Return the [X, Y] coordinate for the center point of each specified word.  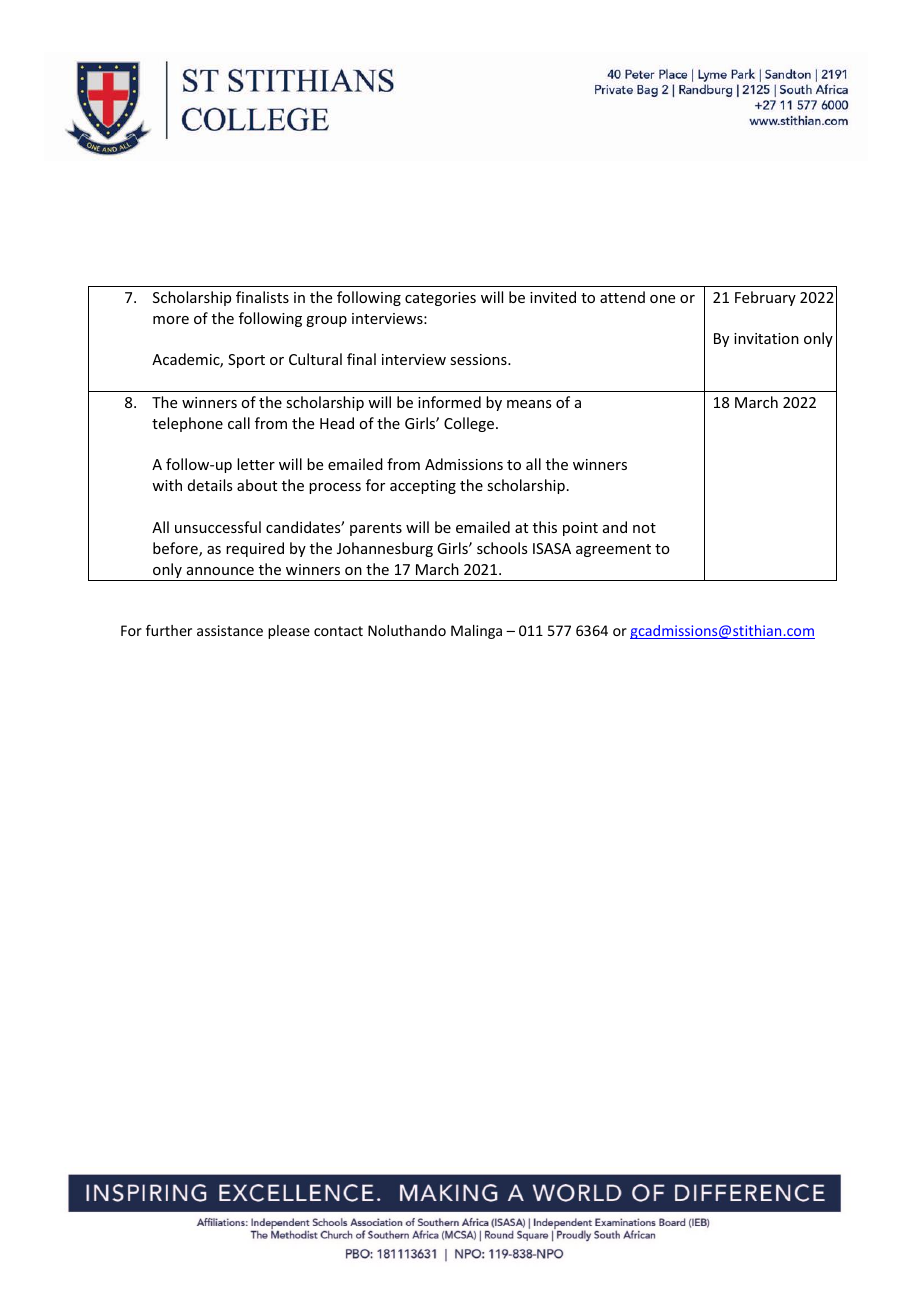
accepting [423, 487]
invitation [766, 338]
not [644, 528]
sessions [479, 359]
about [257, 485]
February [765, 298]
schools [502, 548]
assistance [230, 630]
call [239, 423]
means [529, 404]
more [171, 320]
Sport [246, 361]
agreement [613, 550]
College [470, 424]
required [255, 549]
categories [440, 299]
